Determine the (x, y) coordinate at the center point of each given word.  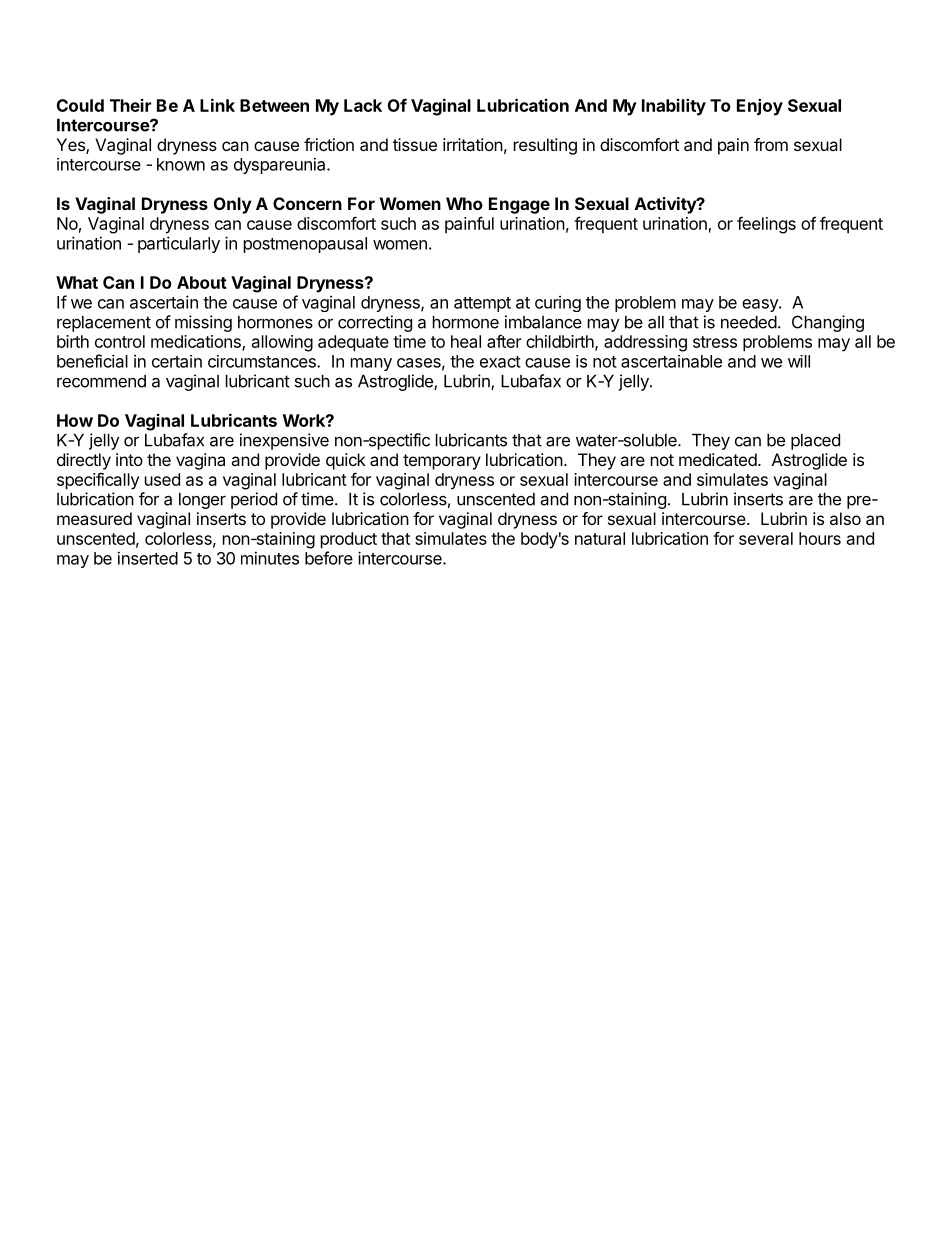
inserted (148, 558)
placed (815, 442)
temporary (442, 462)
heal (466, 341)
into (129, 459)
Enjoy (760, 107)
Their (130, 105)
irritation (473, 144)
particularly (179, 244)
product (349, 540)
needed (749, 322)
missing (203, 323)
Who (464, 203)
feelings (766, 225)
